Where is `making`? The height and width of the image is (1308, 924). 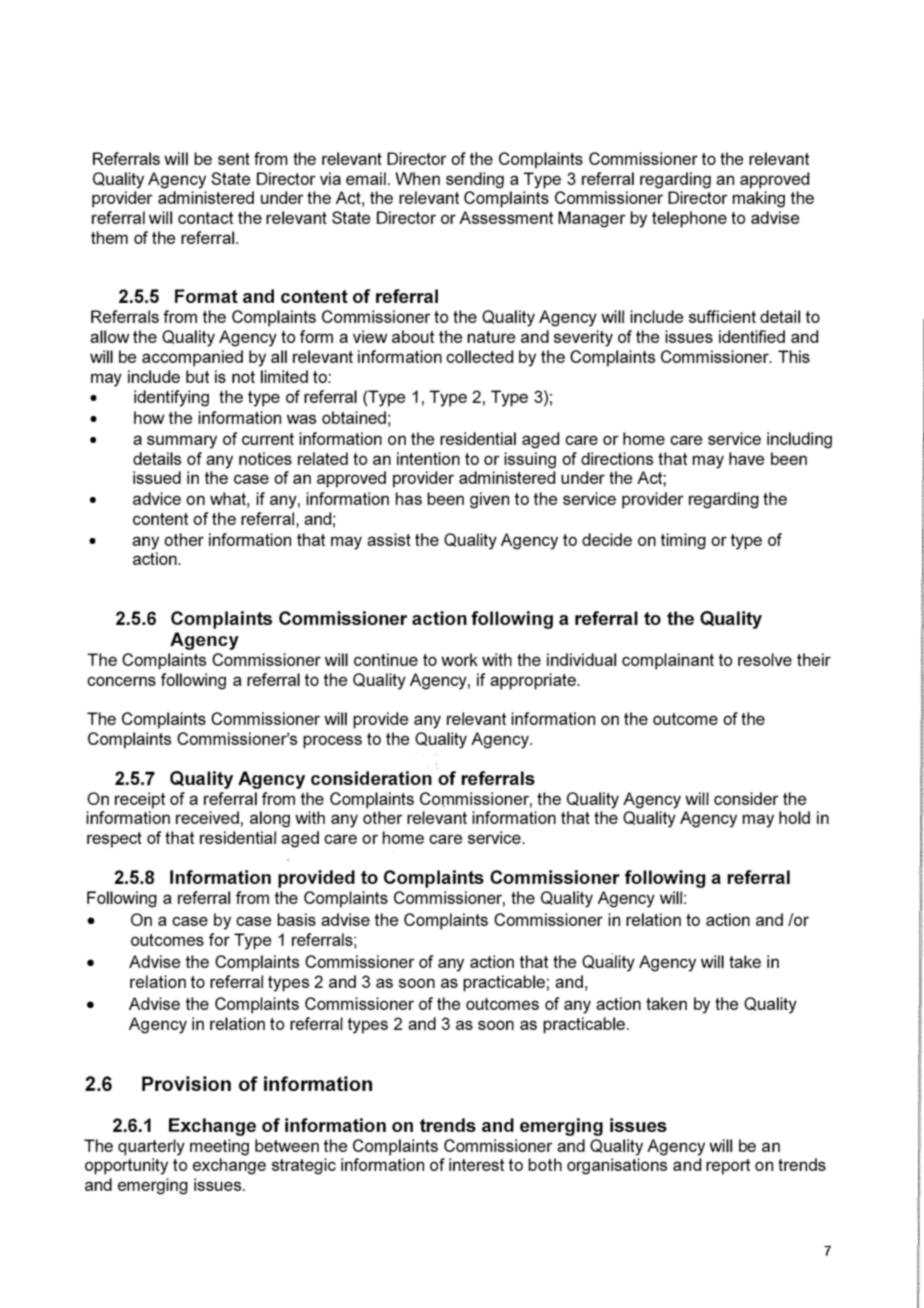 making is located at coordinates (758, 199).
